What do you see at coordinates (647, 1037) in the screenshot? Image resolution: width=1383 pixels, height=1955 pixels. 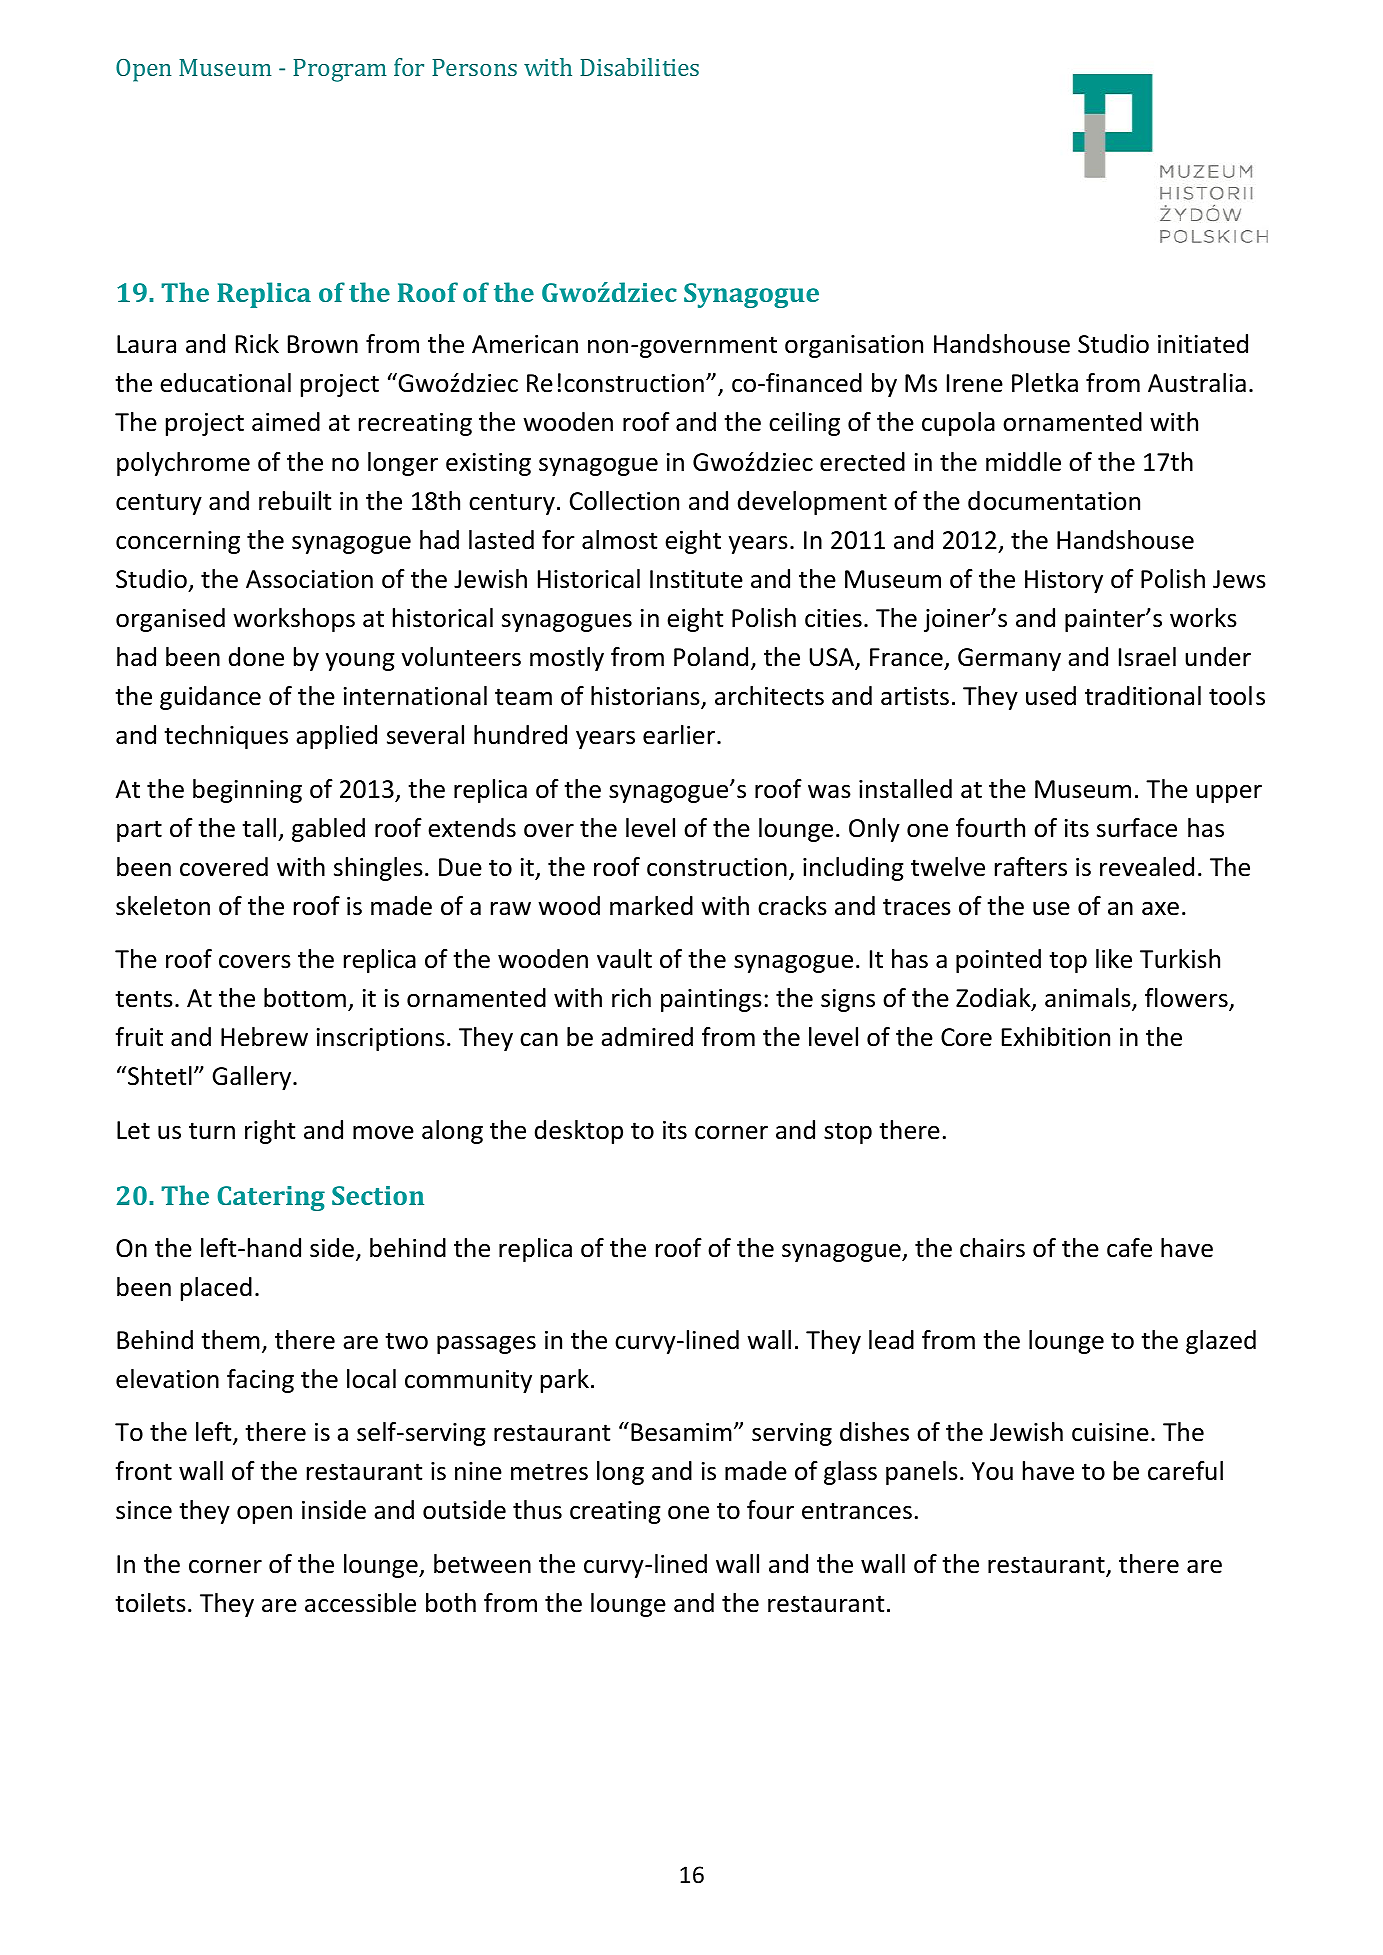 I see `admired` at bounding box center [647, 1037].
